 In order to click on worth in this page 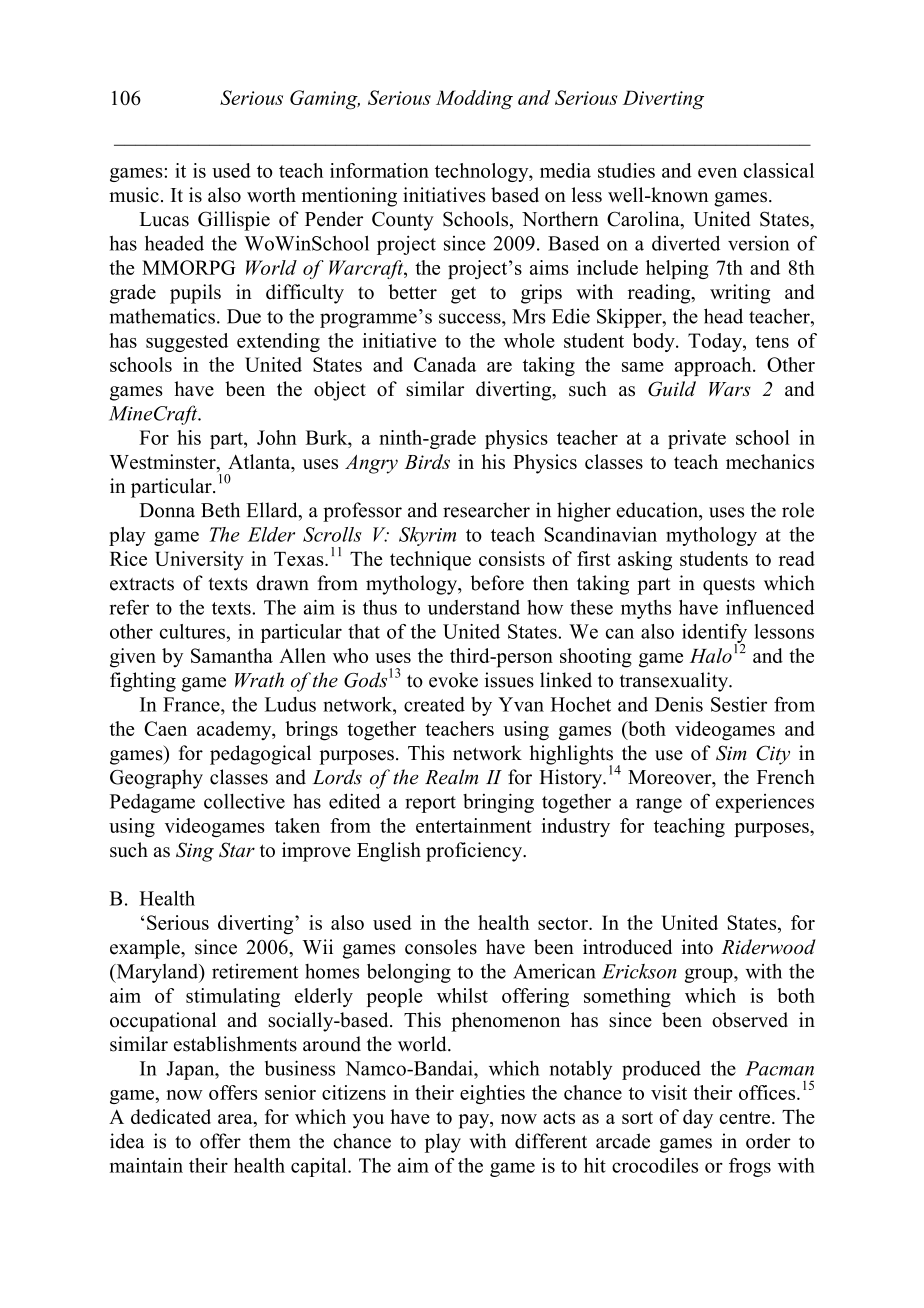, I will do `click(271, 194)`.
